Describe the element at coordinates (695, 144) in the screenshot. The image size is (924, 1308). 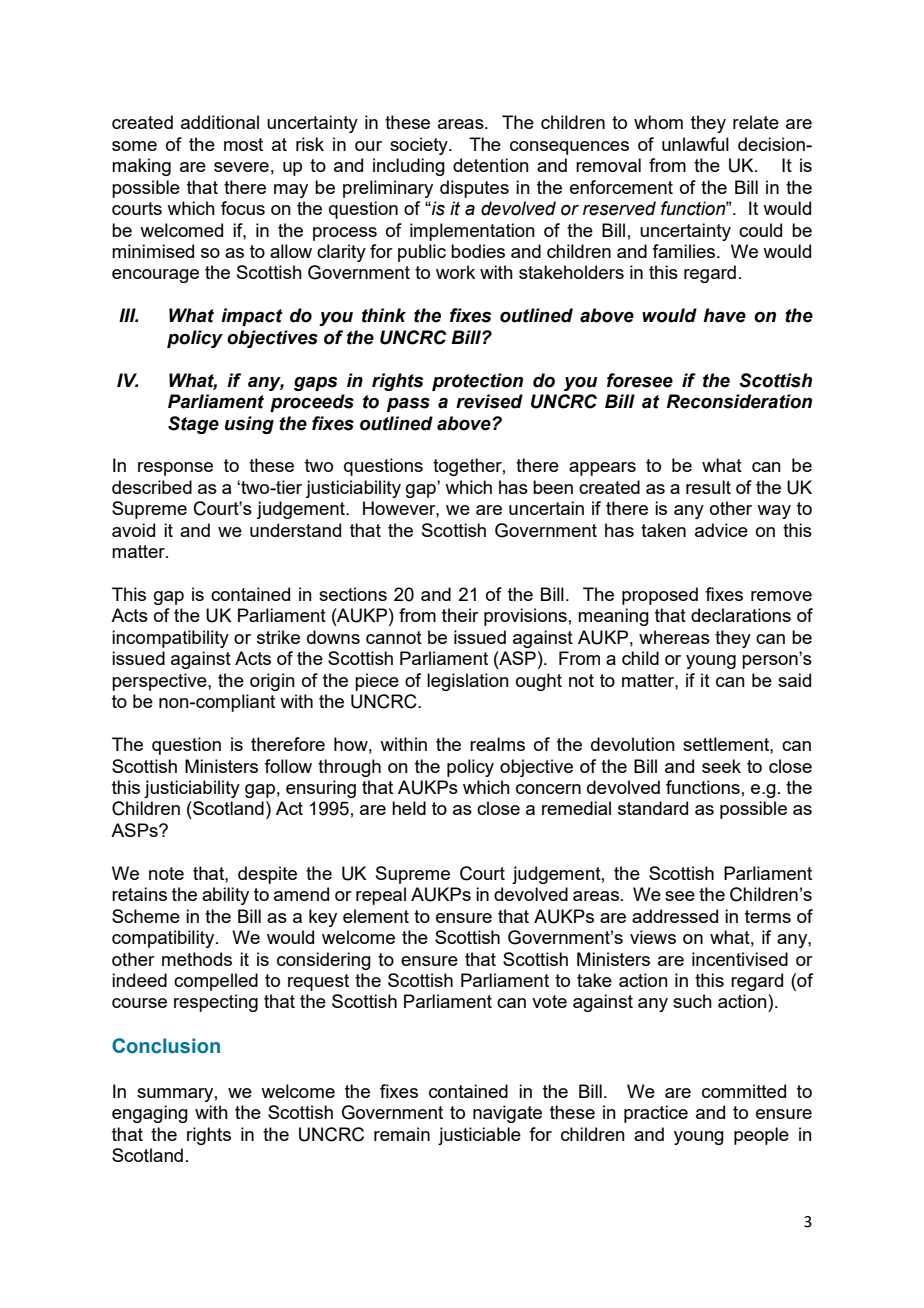
I see `unlawful` at that location.
